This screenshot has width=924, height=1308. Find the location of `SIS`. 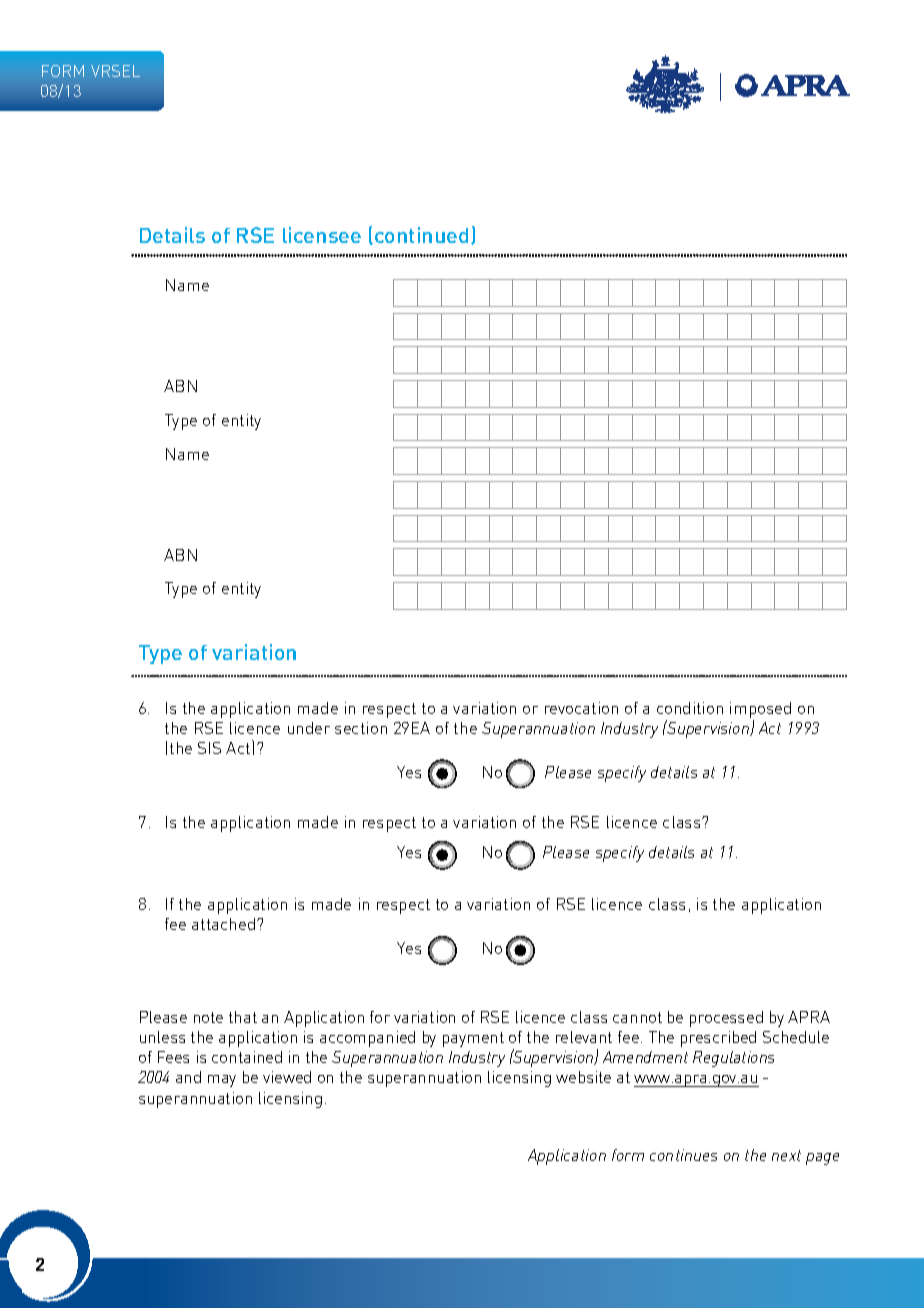

SIS is located at coordinates (209, 748).
